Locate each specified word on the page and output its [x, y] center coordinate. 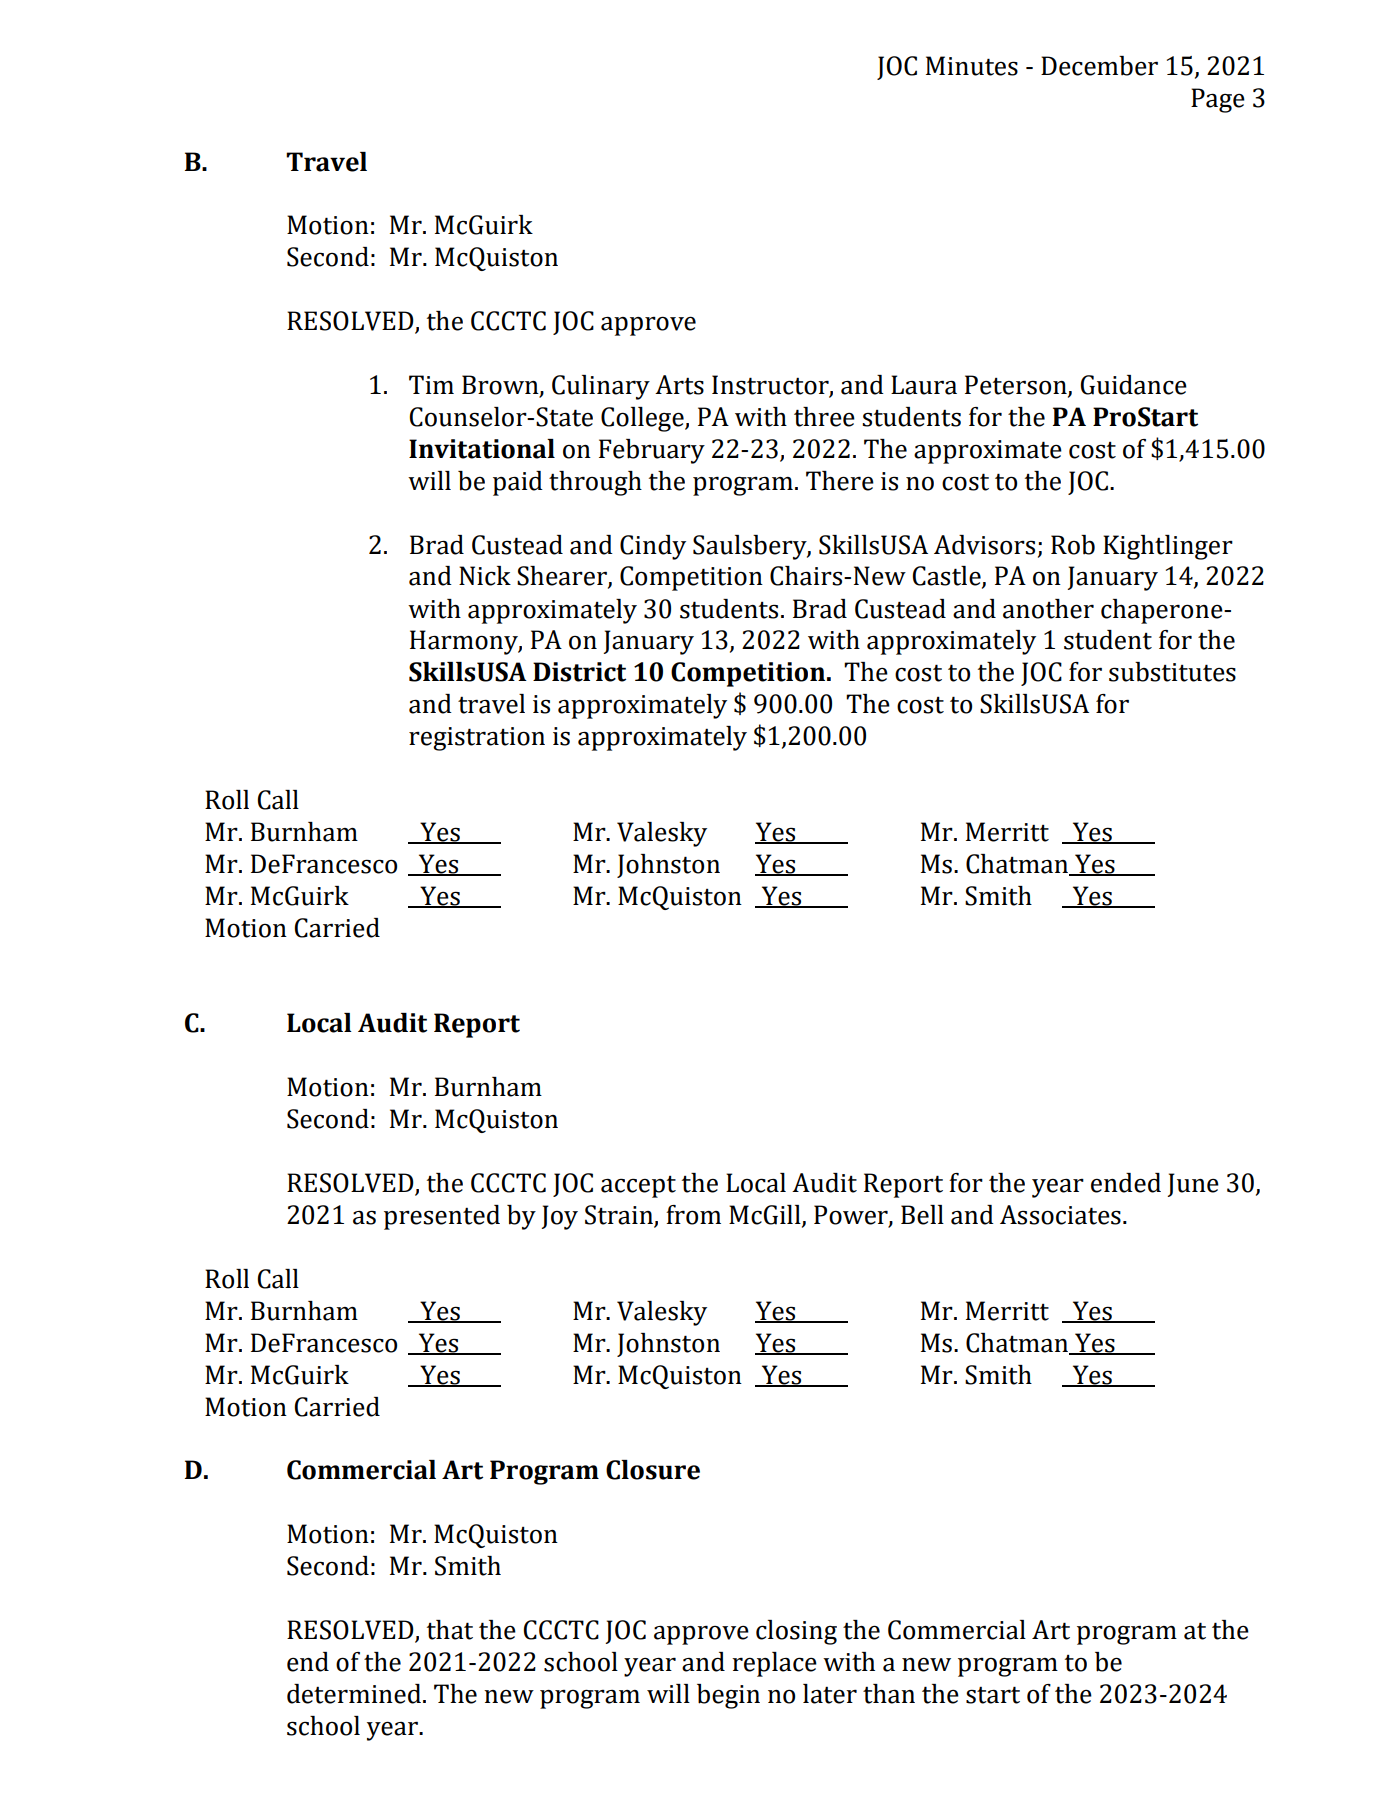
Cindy [653, 547]
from [693, 1215]
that [450, 1630]
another [1048, 609]
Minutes [972, 66]
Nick [485, 576]
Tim [431, 384]
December [1099, 66]
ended [1126, 1183]
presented [442, 1217]
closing [796, 1632]
